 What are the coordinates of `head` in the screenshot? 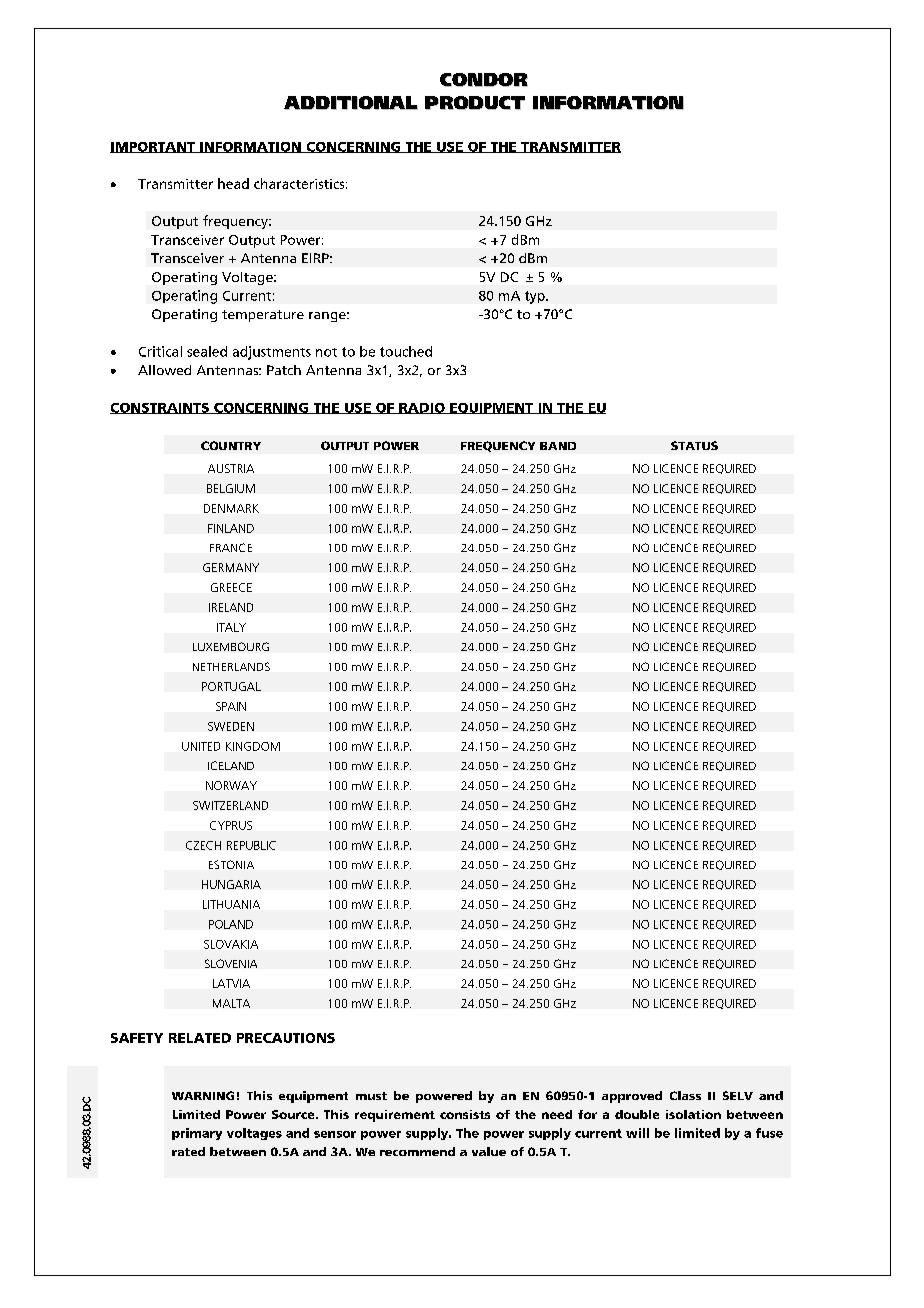 It's located at (233, 183).
